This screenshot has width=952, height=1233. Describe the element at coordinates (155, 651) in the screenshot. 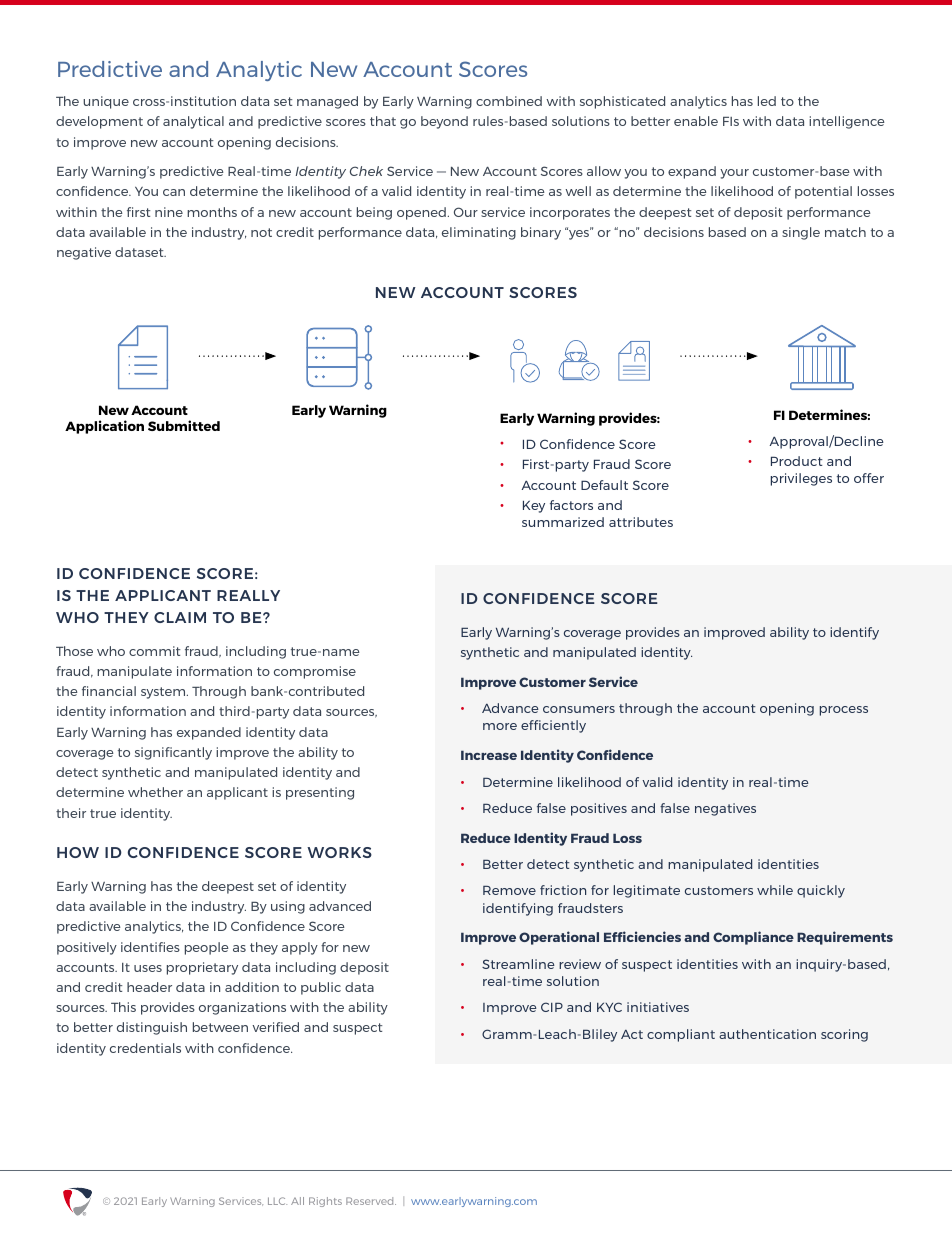

I see `commit` at that location.
